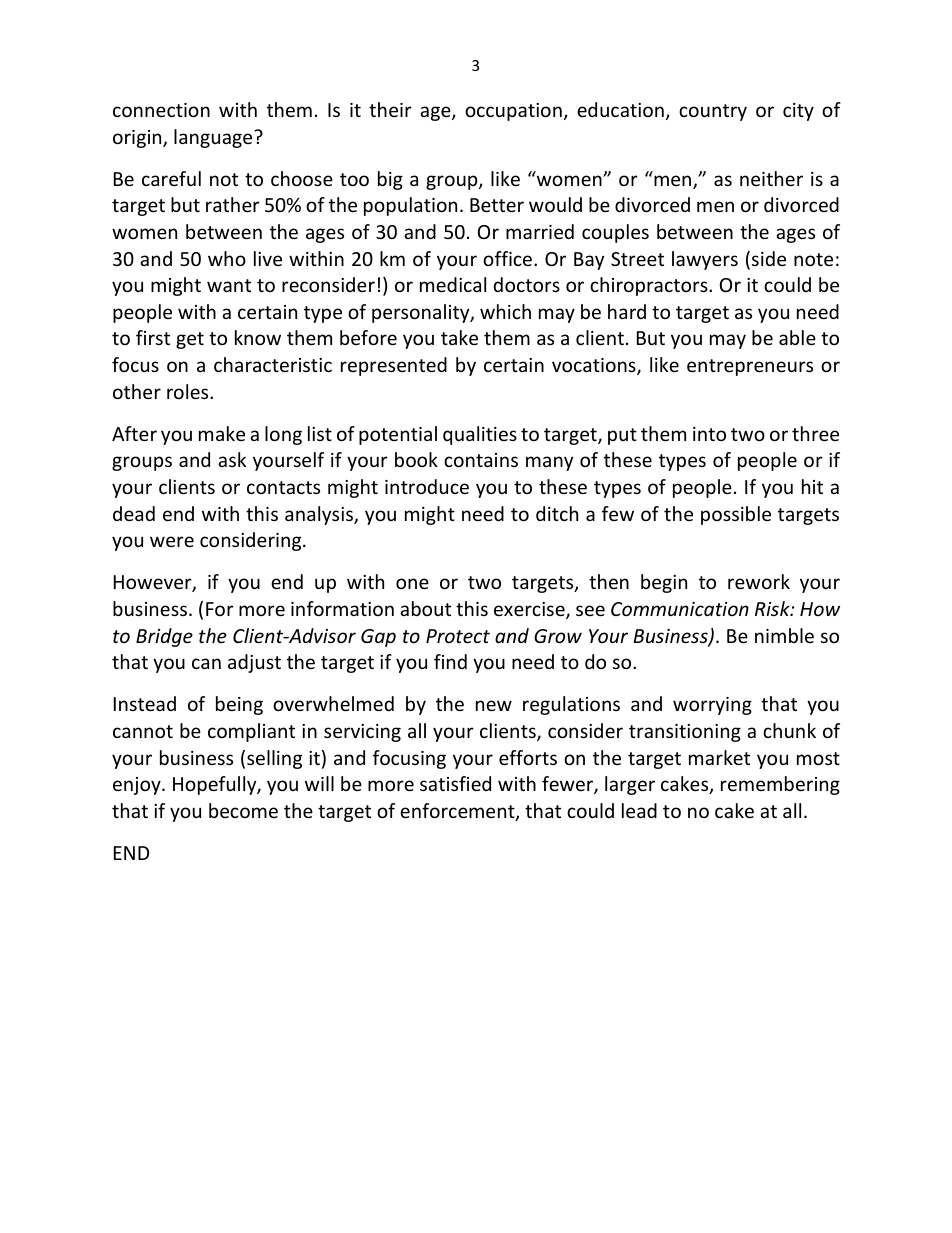  I want to click on language, so click(214, 138).
